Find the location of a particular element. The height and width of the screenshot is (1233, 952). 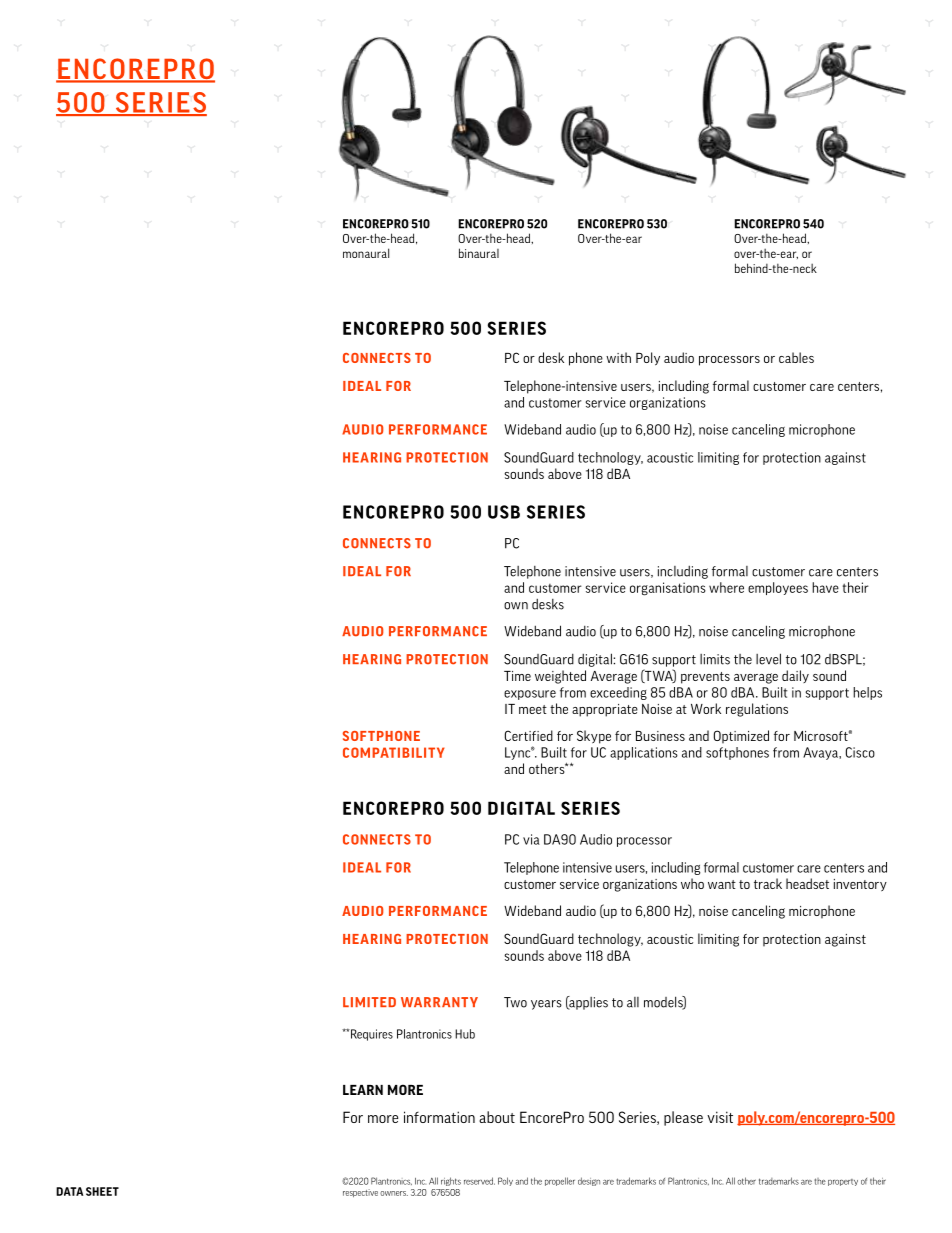

reserved is located at coordinates (479, 1181).
